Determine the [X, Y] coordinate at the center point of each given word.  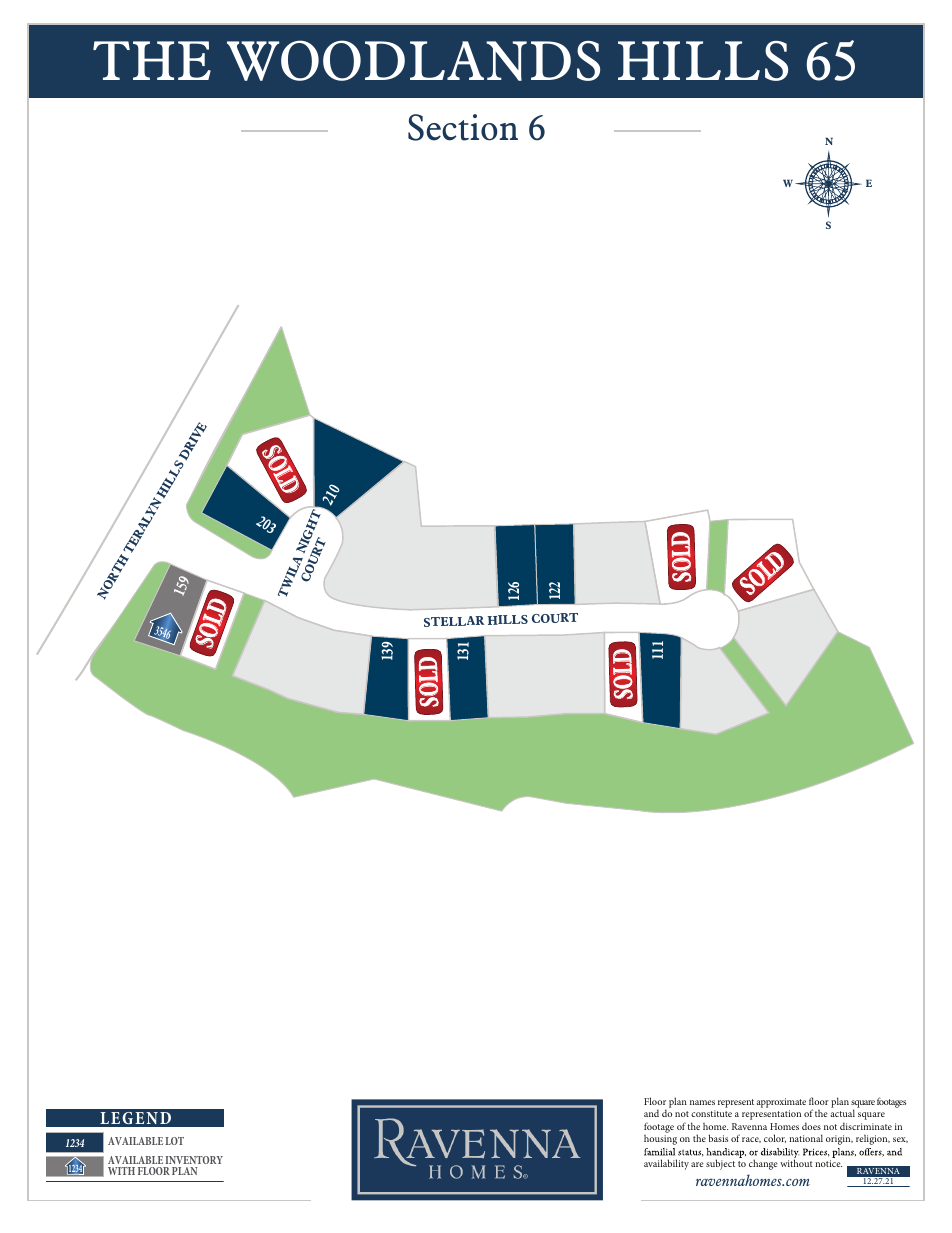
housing [660, 1140]
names [702, 1102]
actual [843, 1113]
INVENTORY [194, 1160]
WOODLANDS [413, 60]
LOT [174, 1141]
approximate [781, 1103]
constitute [711, 1113]
